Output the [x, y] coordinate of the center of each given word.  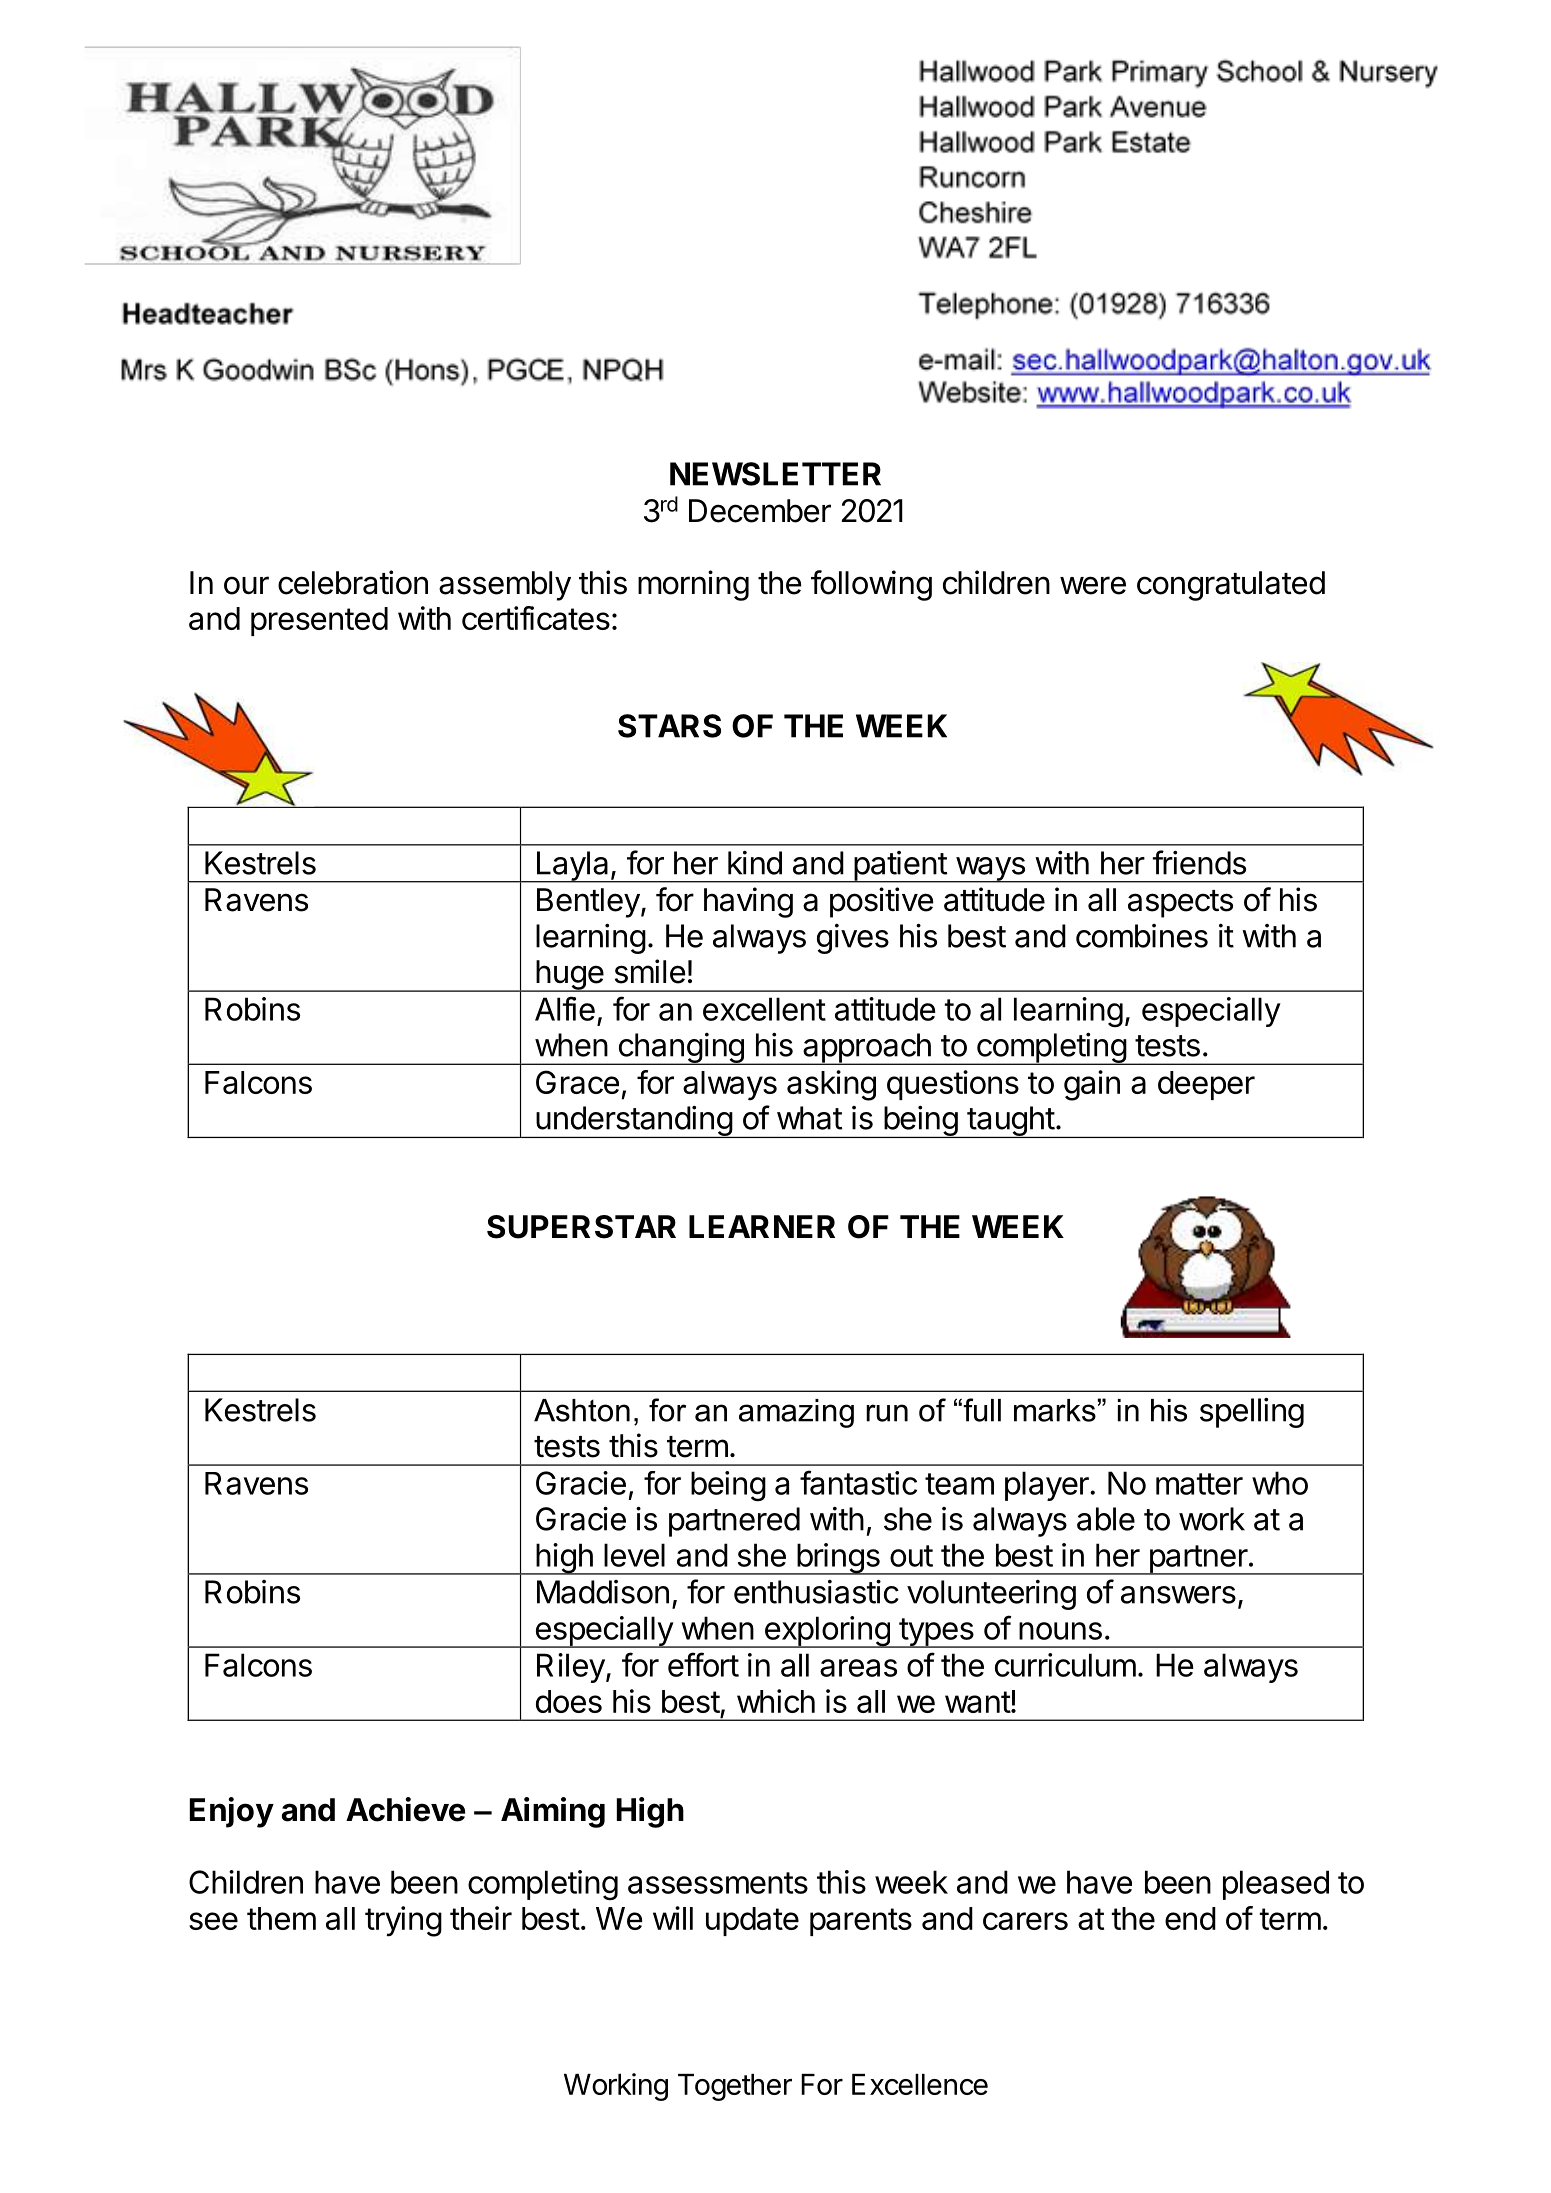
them [281, 1918]
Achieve [406, 1809]
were [1093, 585]
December [760, 511]
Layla [572, 867]
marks [1055, 1410]
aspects [1180, 904]
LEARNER [762, 1226]
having [748, 902]
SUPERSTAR [581, 1227]
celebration [353, 582]
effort [703, 1664]
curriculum [1065, 1665]
